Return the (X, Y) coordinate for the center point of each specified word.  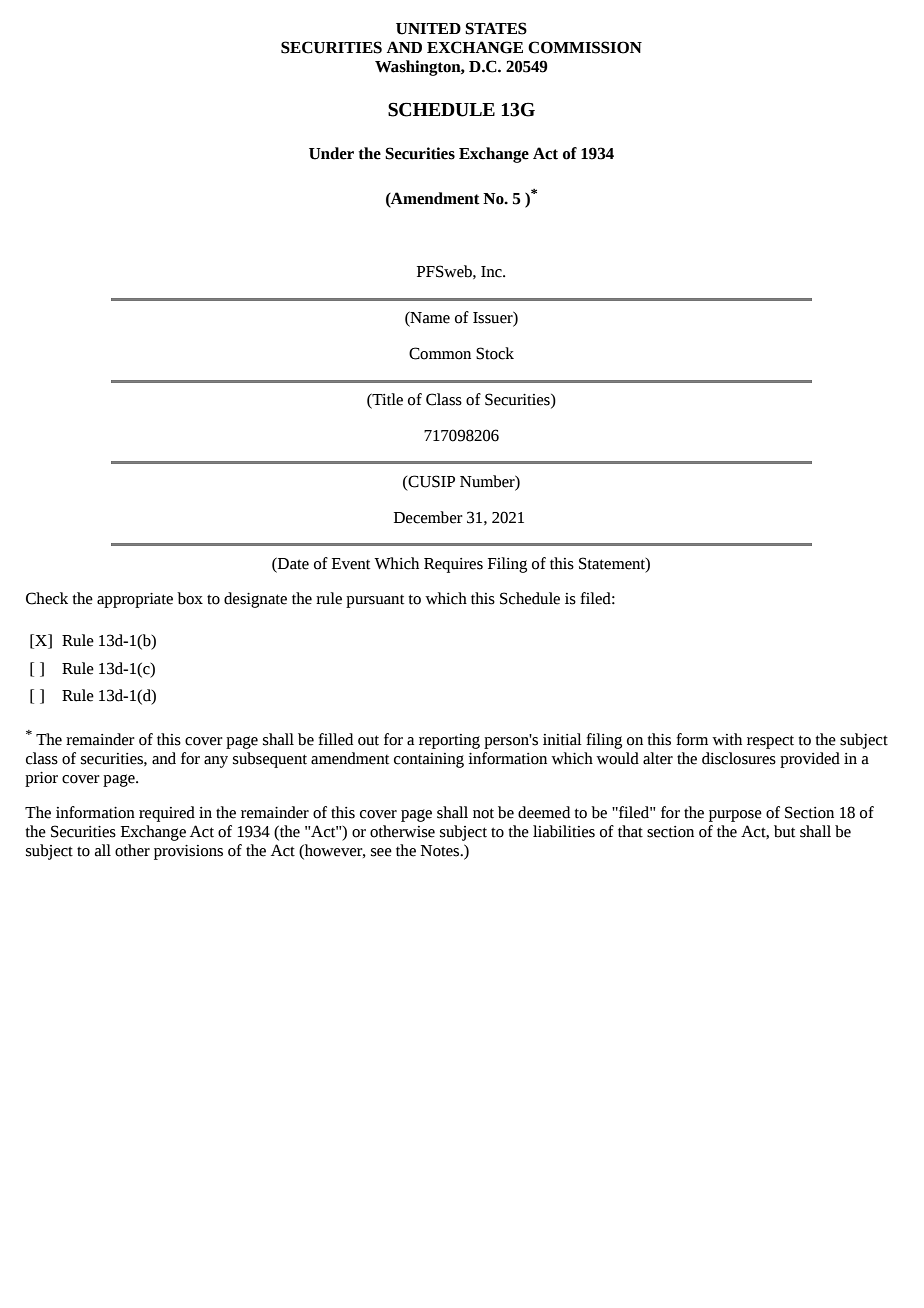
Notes (441, 851)
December (428, 517)
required (167, 814)
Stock (495, 353)
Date (292, 563)
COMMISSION (585, 47)
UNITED (428, 29)
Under (331, 153)
